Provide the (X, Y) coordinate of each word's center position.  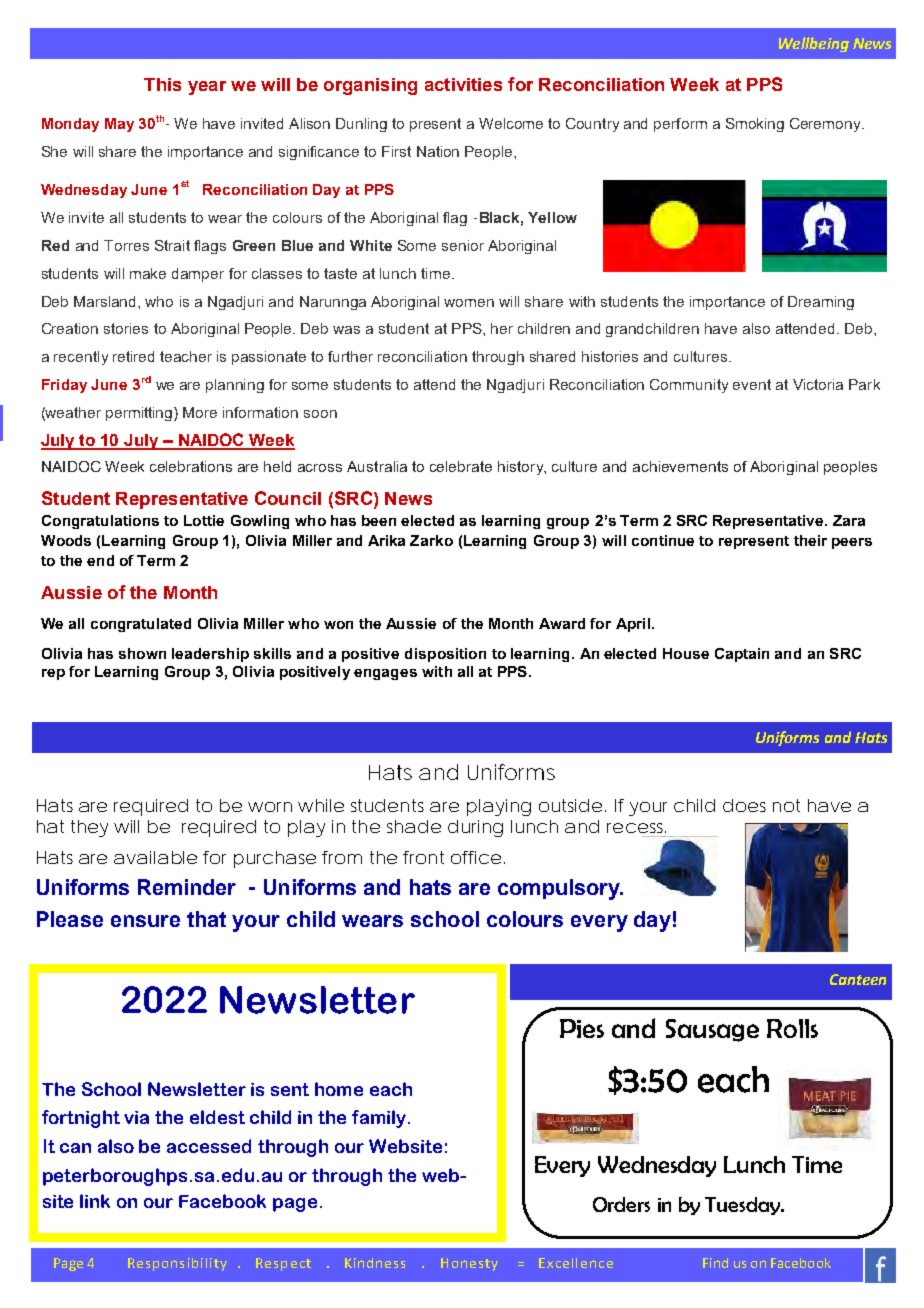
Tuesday (744, 1206)
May (119, 125)
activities (463, 84)
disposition (445, 655)
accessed (209, 1146)
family (379, 1119)
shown (142, 653)
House (686, 653)
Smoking (755, 125)
